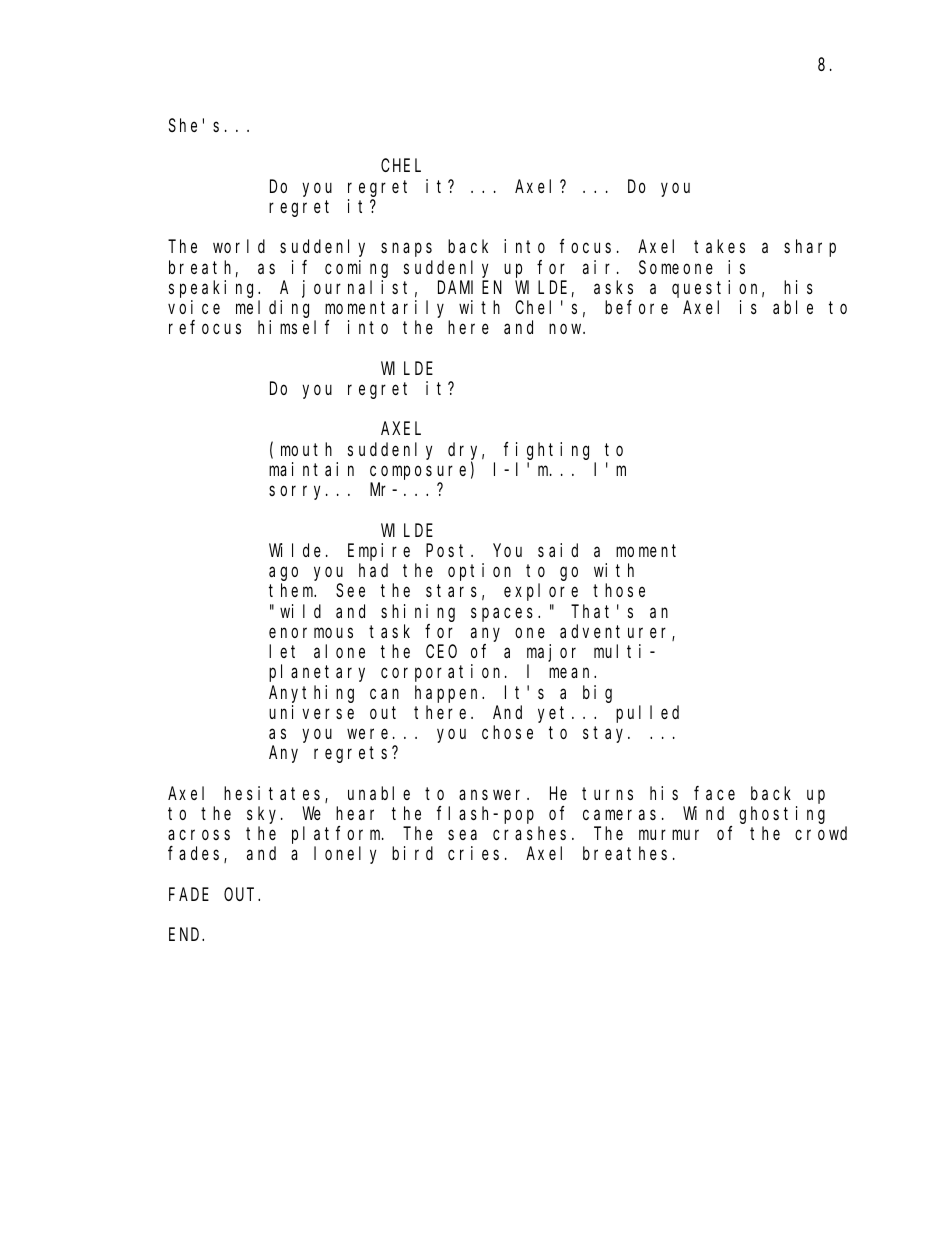 Image resolution: width=952 pixels, height=1233 pixels. Describe the element at coordinates (412, 853) in the page. I see `bird` at that location.
